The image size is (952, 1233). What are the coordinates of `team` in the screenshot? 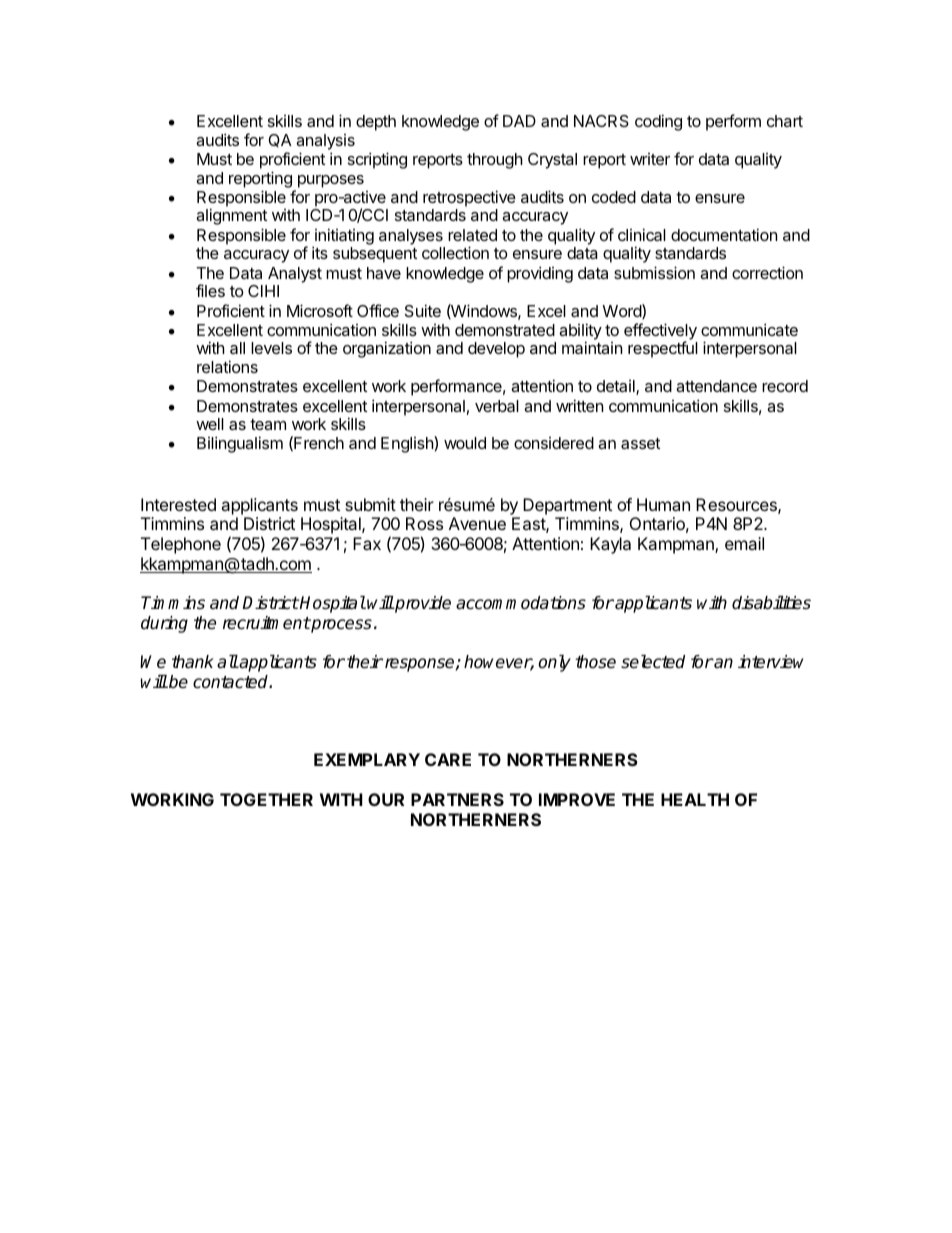 It's located at (268, 424).
